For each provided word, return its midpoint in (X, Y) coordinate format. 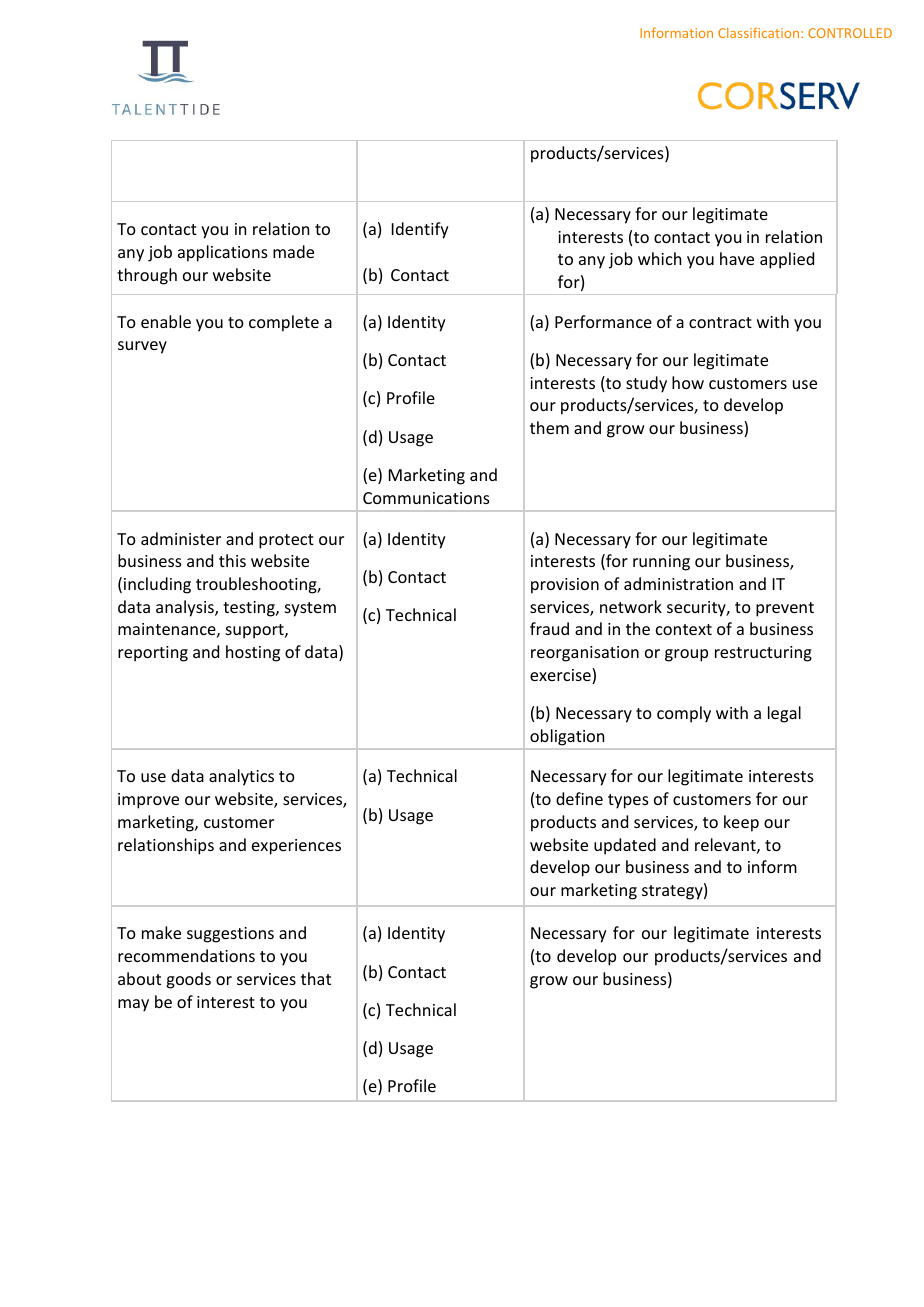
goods (188, 980)
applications (223, 253)
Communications (426, 498)
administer (181, 538)
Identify (420, 230)
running (661, 563)
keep (741, 823)
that (316, 978)
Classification (760, 32)
